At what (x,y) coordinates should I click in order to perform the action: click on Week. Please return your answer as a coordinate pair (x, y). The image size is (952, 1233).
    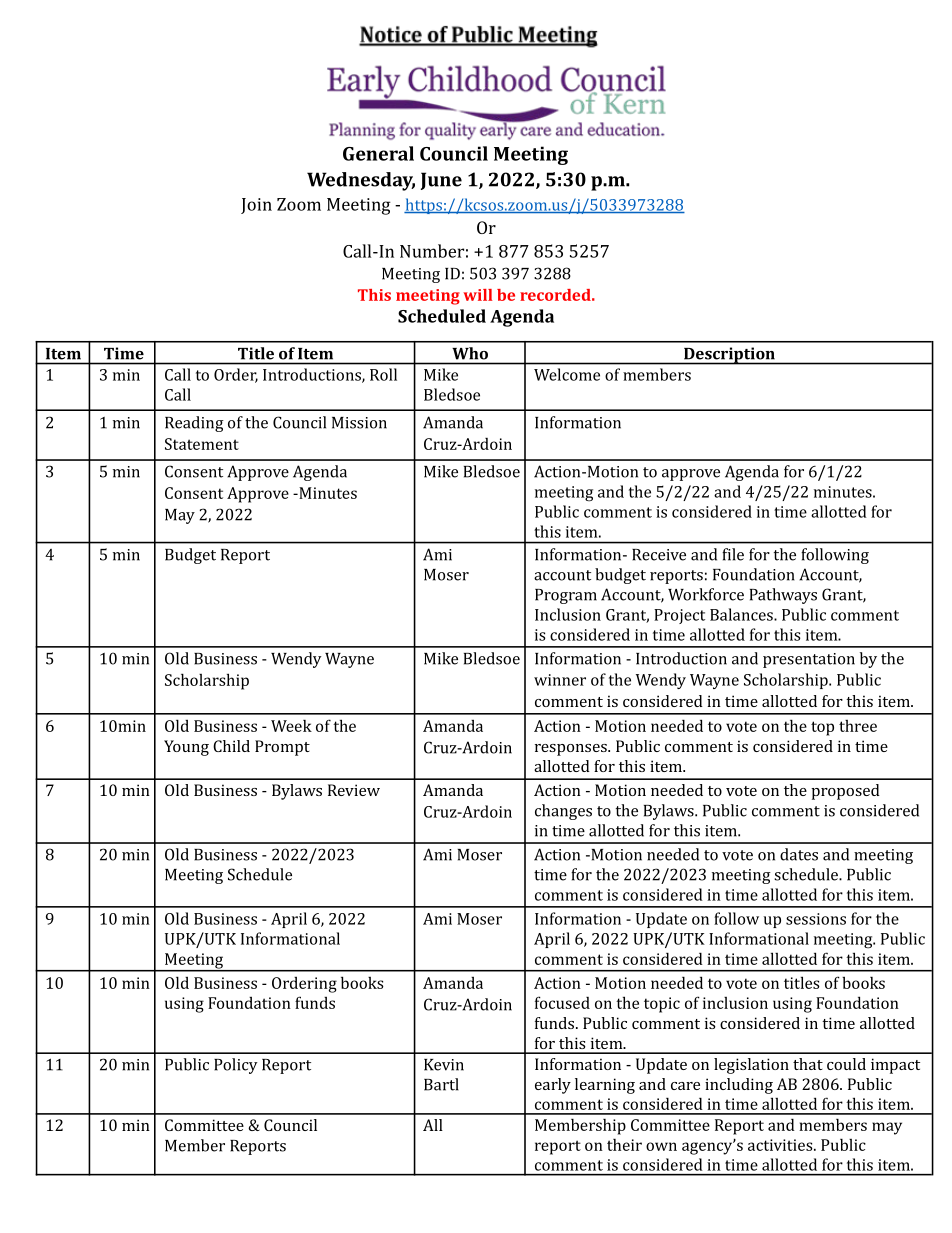
    Looking at the image, I should click on (291, 725).
